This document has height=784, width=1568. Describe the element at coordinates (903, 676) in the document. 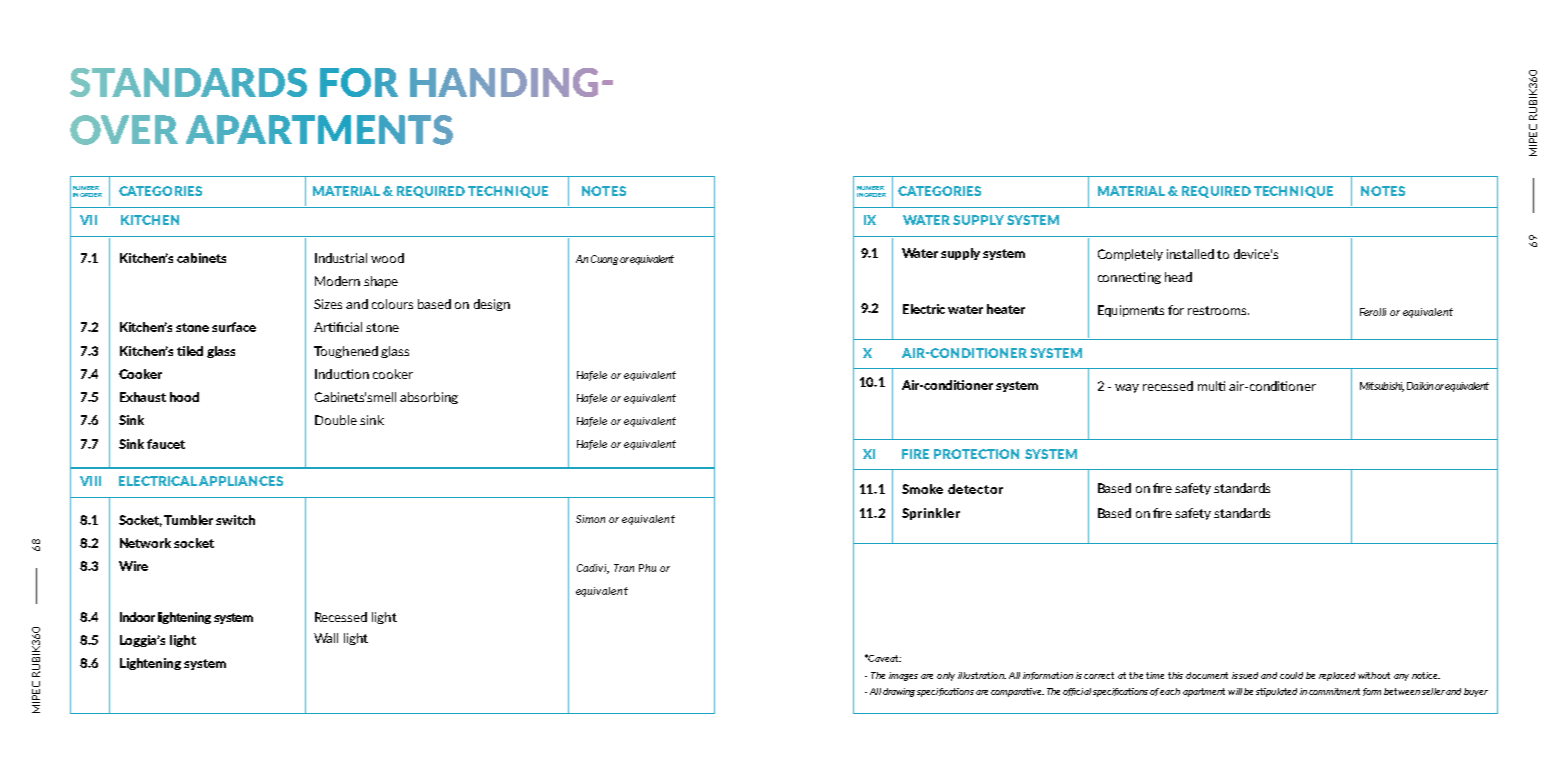

I see `images` at that location.
